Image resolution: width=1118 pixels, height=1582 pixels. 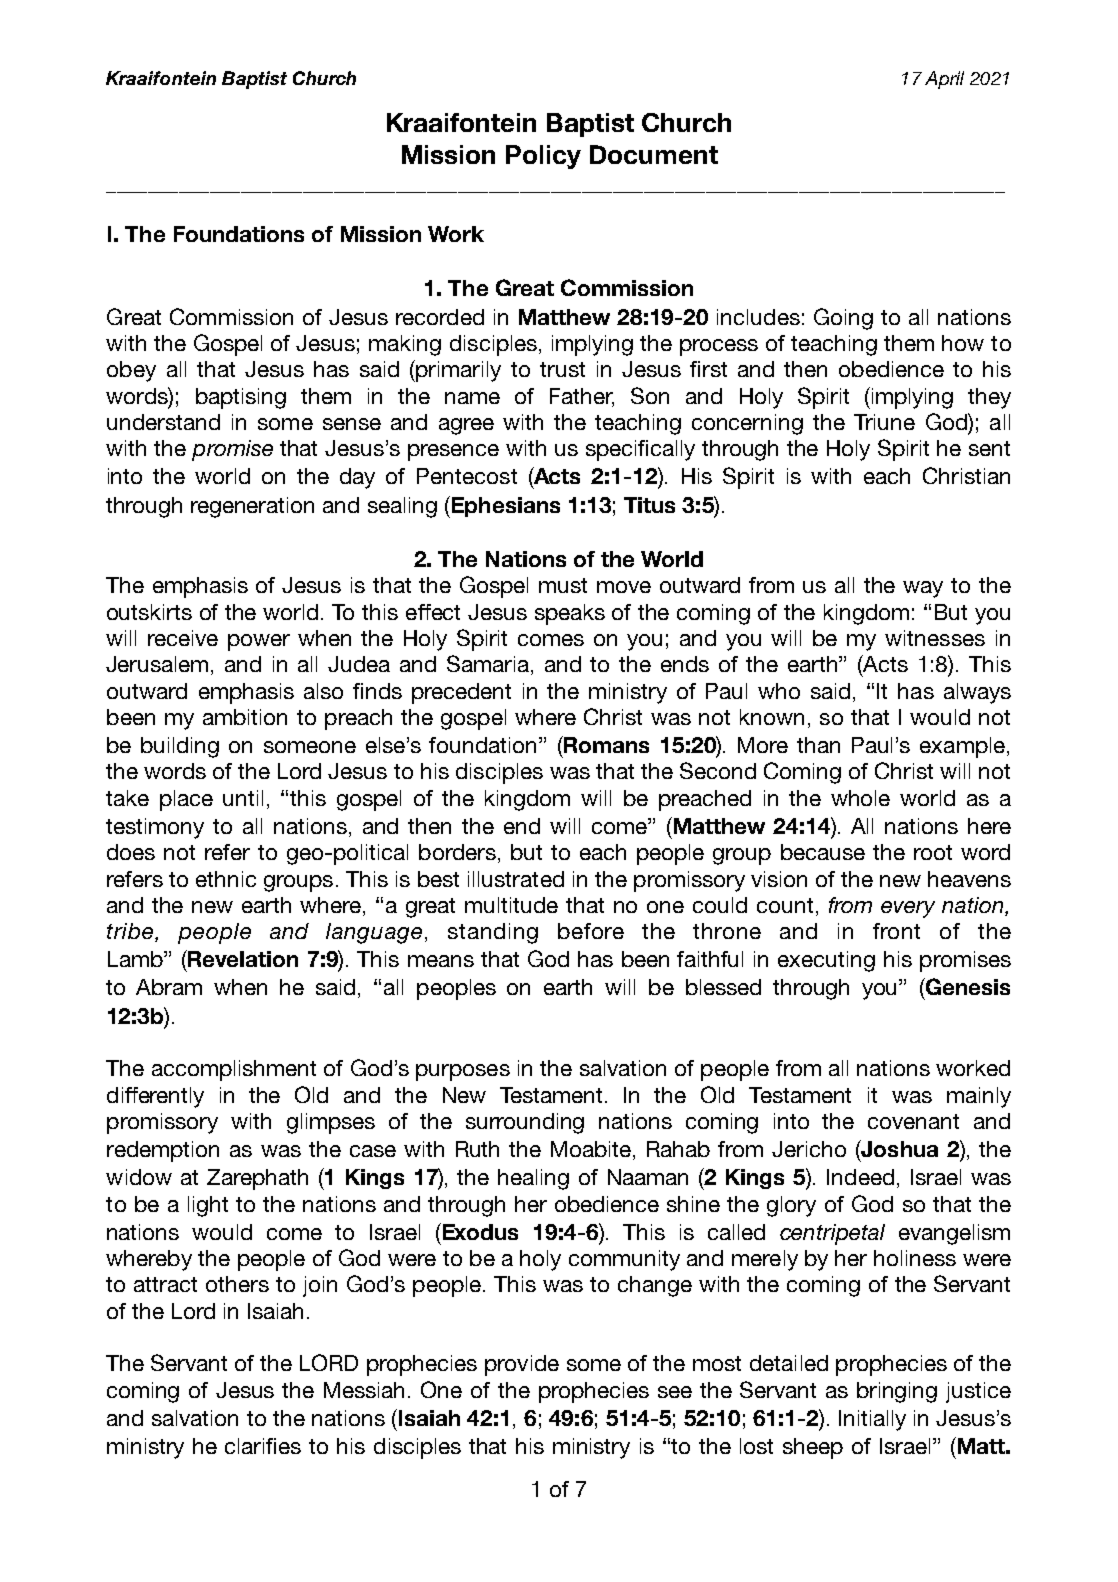 What do you see at coordinates (913, 1121) in the page?
I see `covenant` at bounding box center [913, 1121].
